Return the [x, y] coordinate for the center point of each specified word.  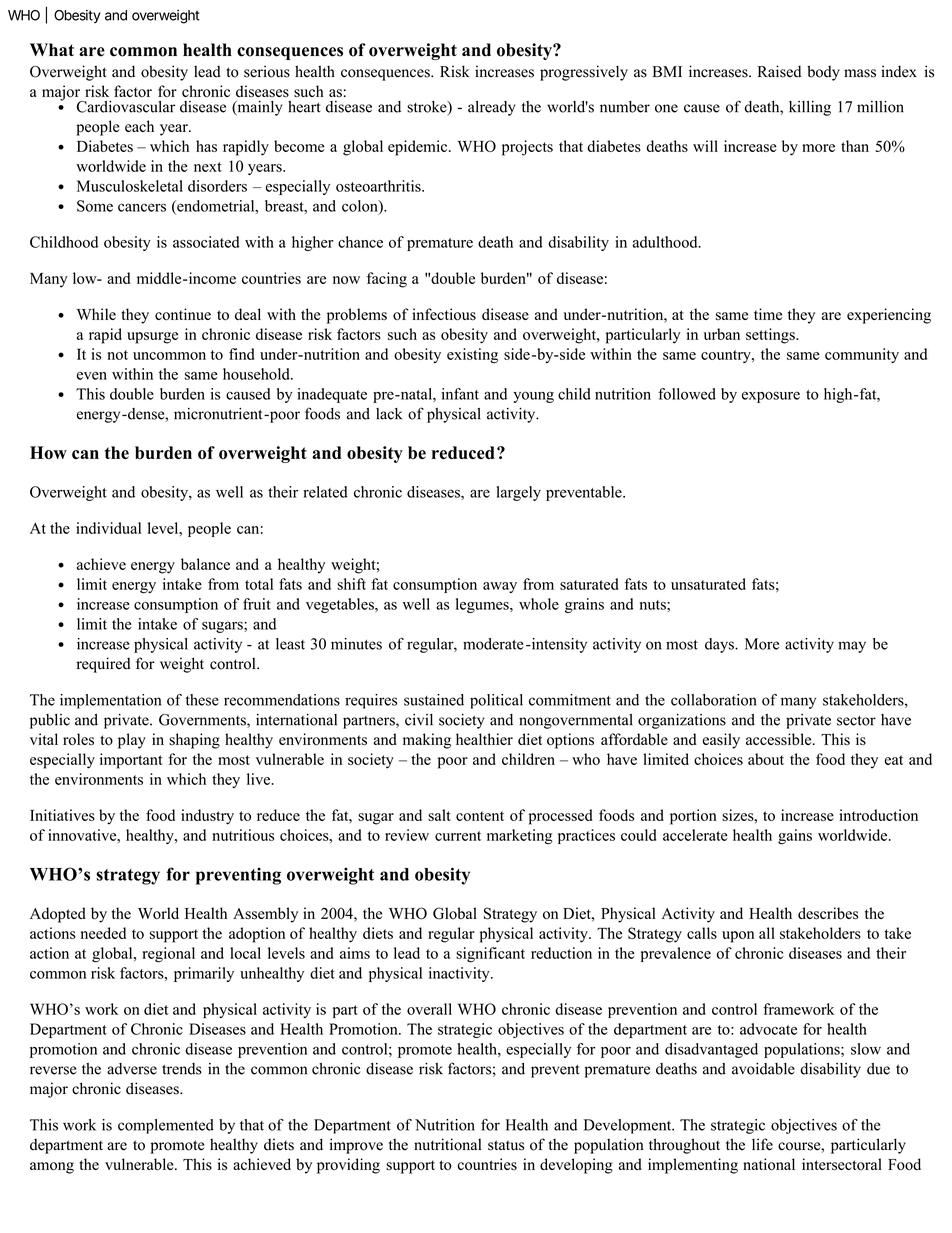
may [852, 647]
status [506, 1145]
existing [472, 355]
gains [795, 837]
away [500, 587]
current [458, 836]
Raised [779, 71]
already [492, 108]
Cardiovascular [126, 107]
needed [103, 933]
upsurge [152, 338]
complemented [166, 1126]
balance [205, 564]
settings [771, 336]
